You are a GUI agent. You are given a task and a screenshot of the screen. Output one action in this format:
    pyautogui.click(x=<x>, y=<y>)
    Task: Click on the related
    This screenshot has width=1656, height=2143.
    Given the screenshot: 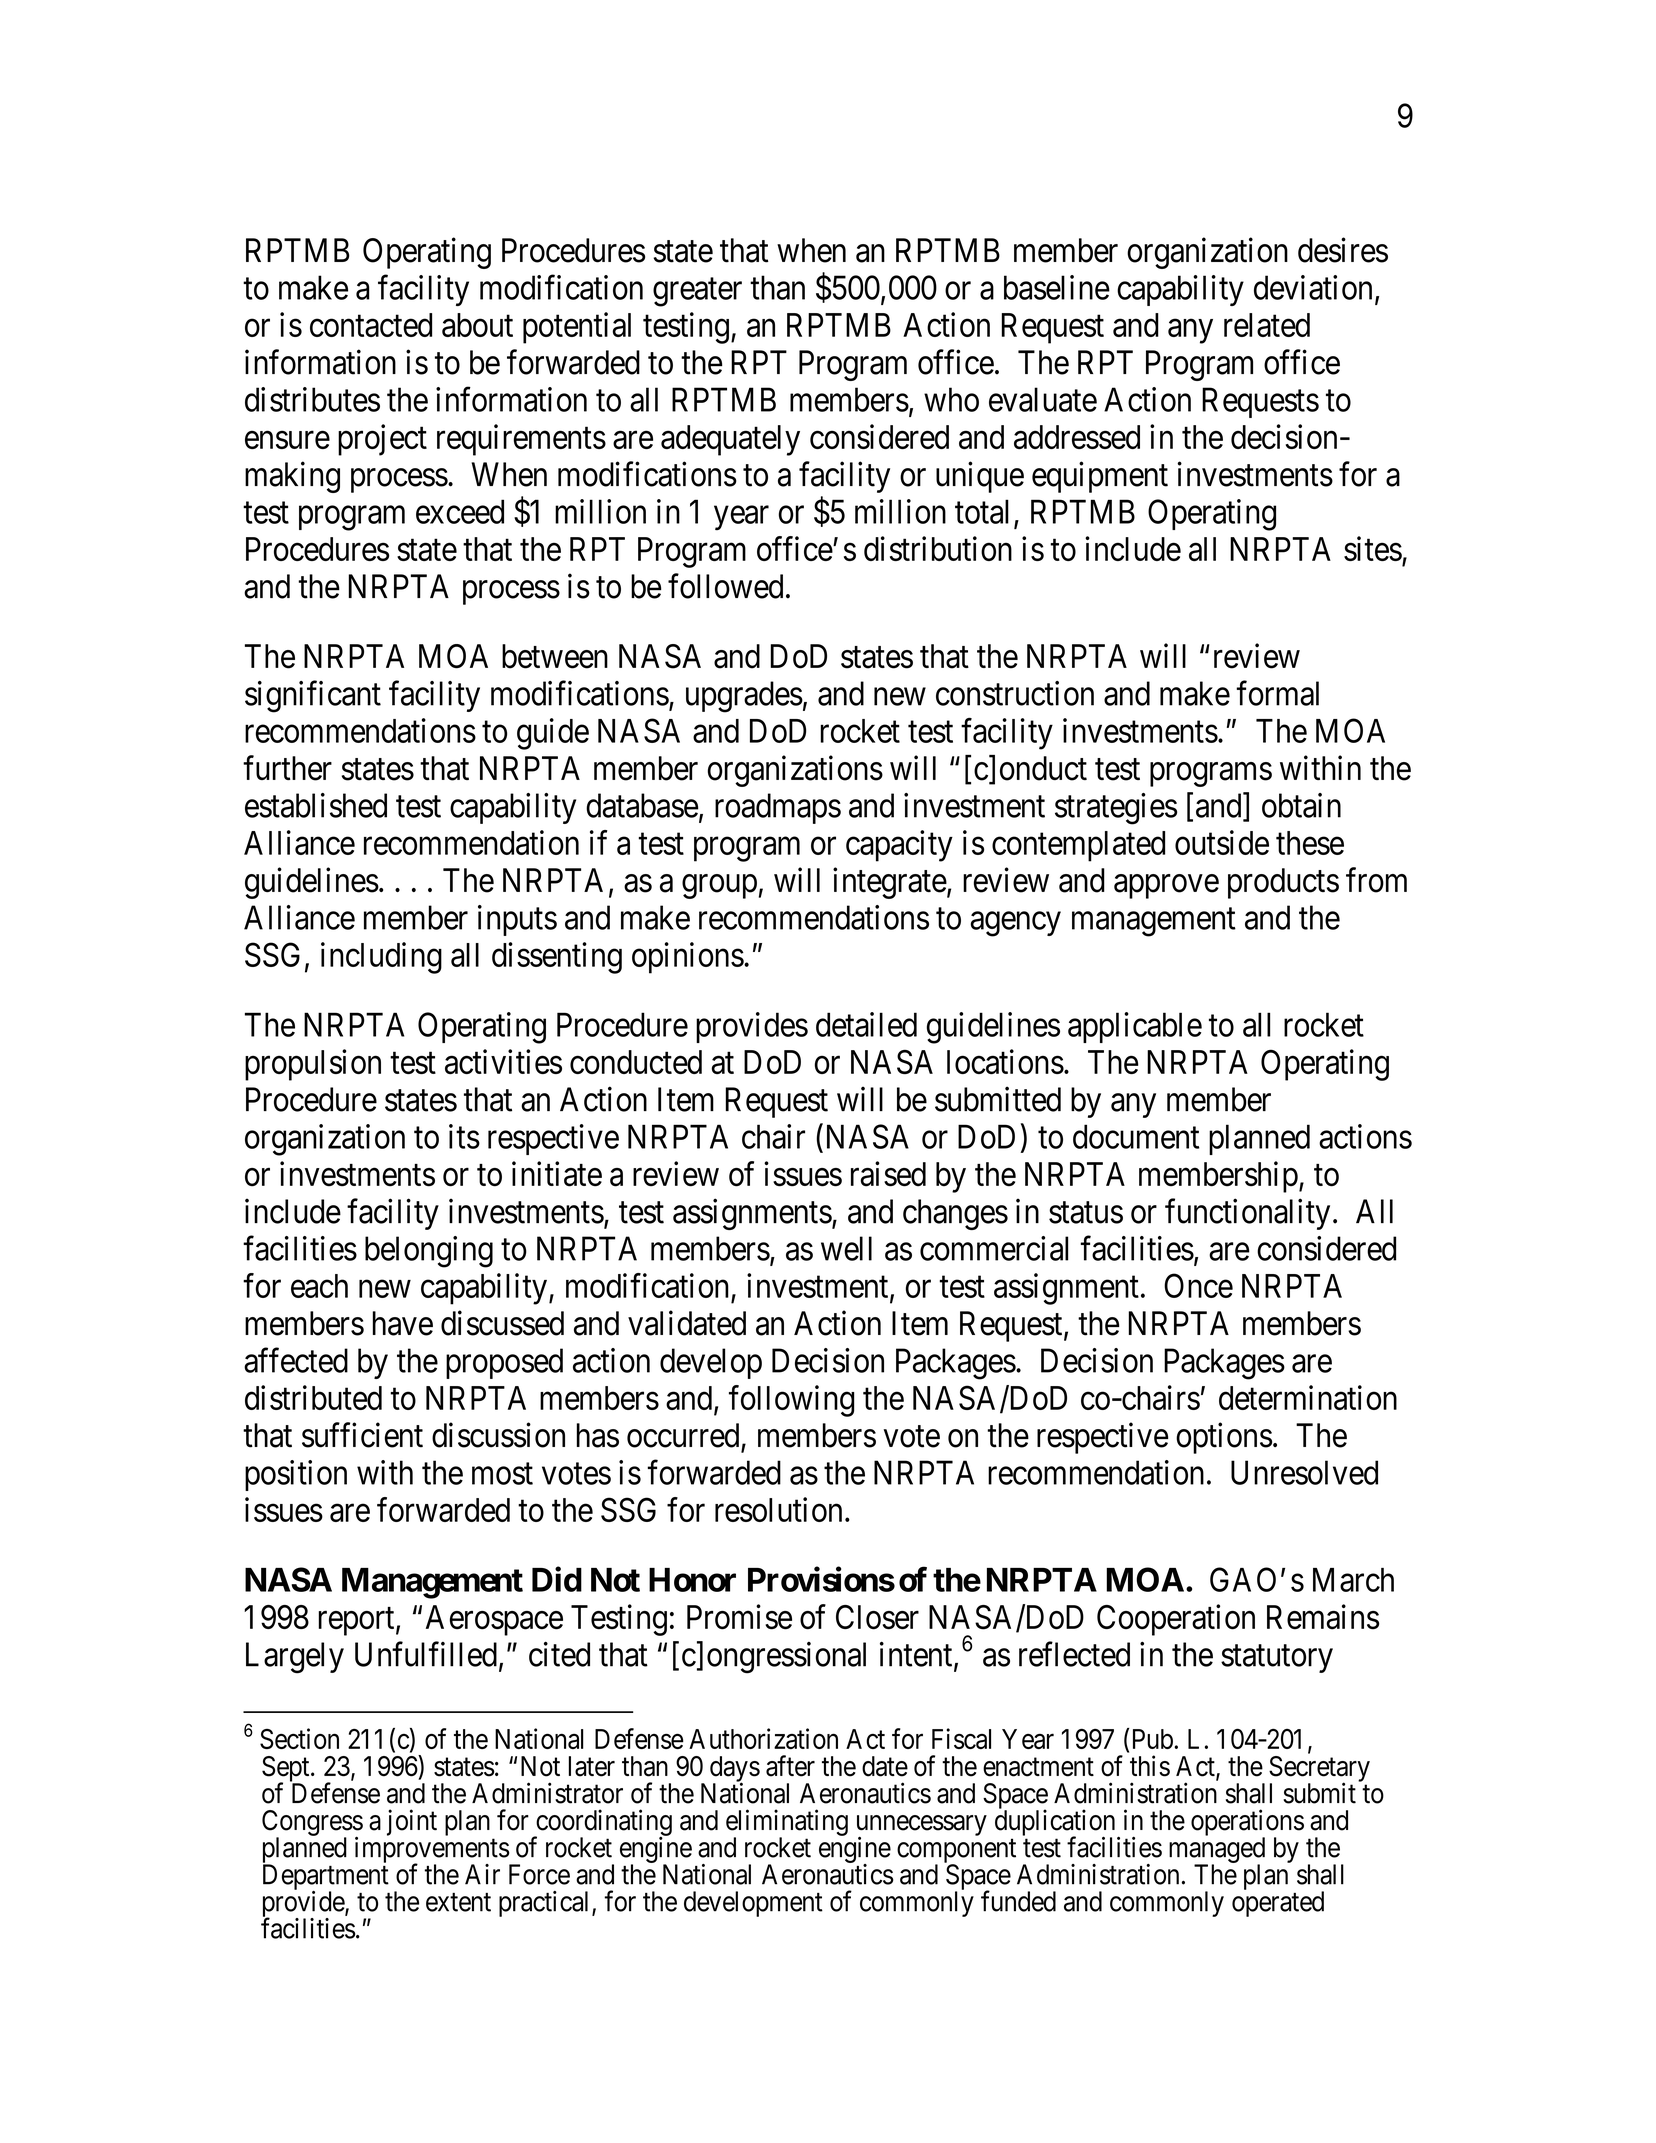 What is the action you would take?
    pyautogui.click(x=1267, y=325)
